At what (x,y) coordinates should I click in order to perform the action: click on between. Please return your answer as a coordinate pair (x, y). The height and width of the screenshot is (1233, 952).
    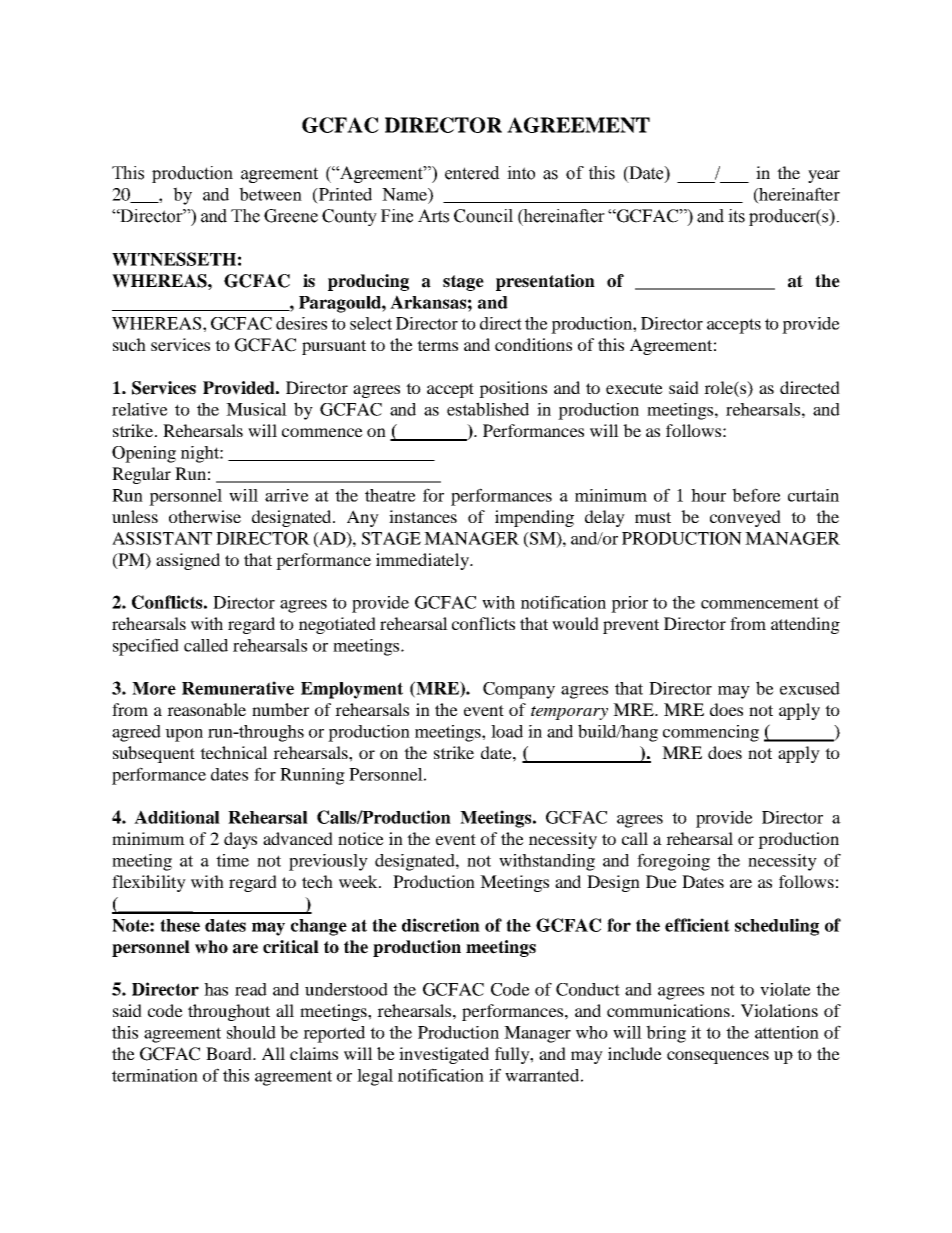
    Looking at the image, I should click on (270, 194).
